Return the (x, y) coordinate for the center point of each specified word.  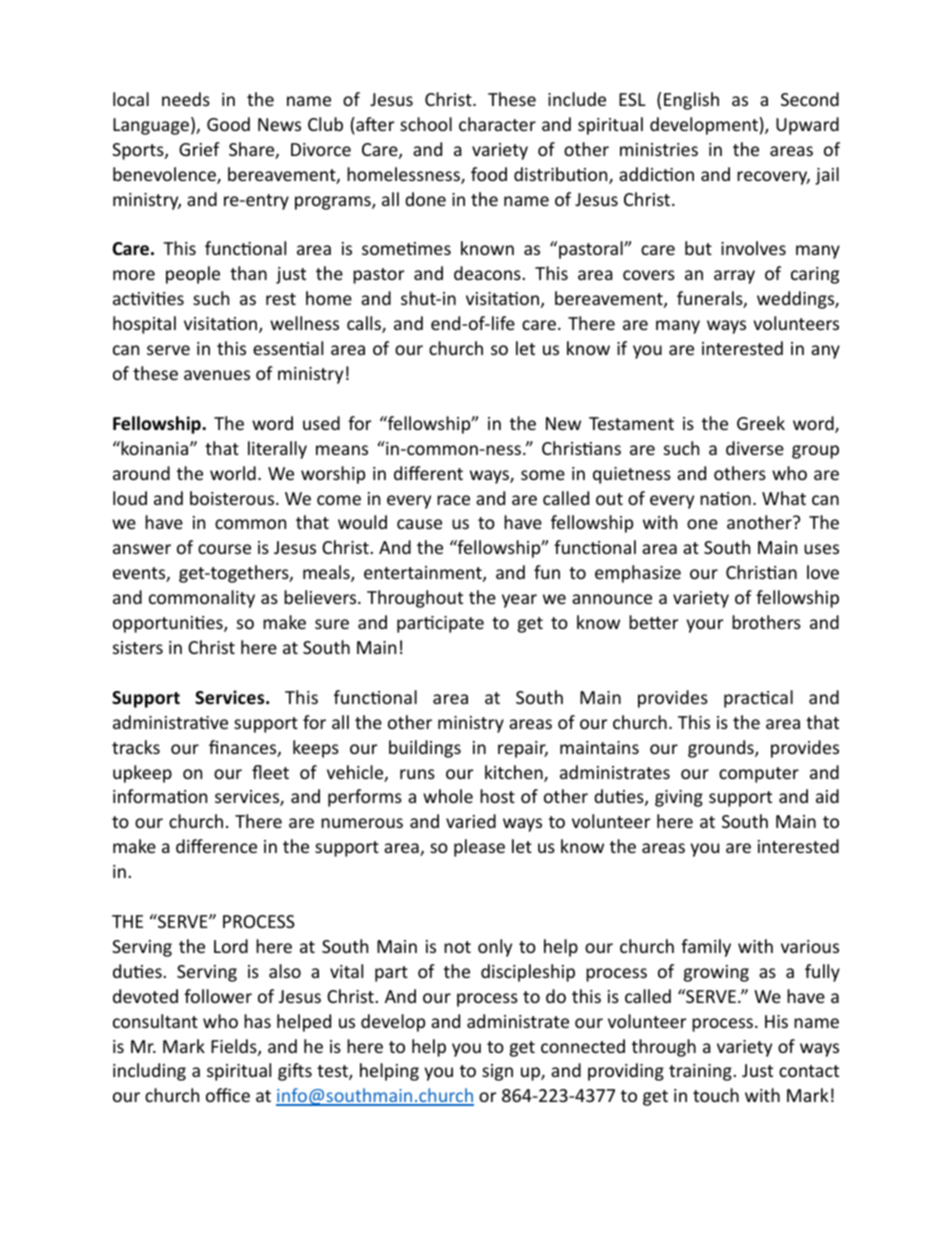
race (453, 500)
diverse (755, 448)
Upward (807, 126)
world (233, 473)
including (149, 1072)
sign (497, 1072)
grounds (722, 749)
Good (228, 124)
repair (523, 749)
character (497, 124)
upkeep (142, 774)
